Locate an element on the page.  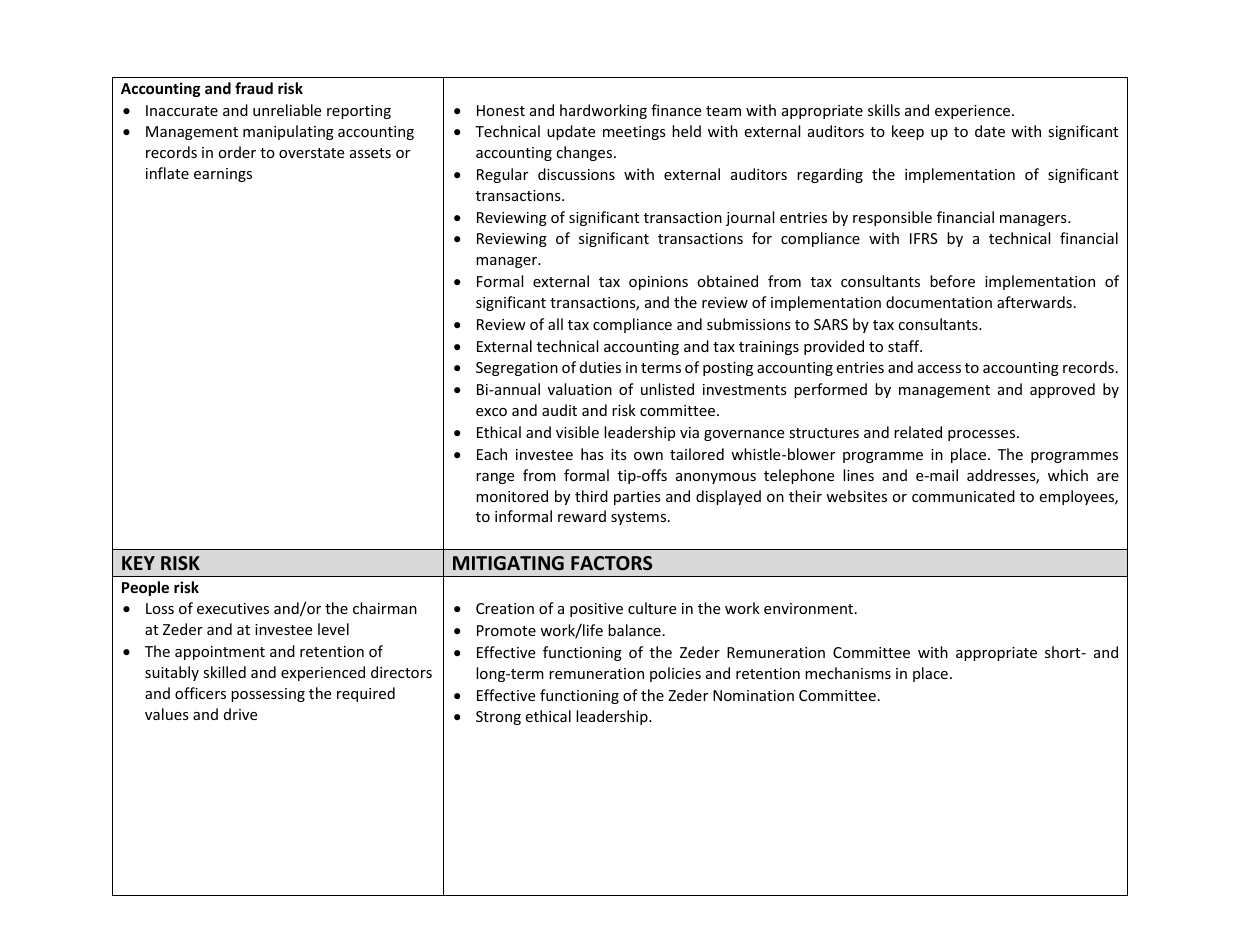
opinions is located at coordinates (658, 283).
